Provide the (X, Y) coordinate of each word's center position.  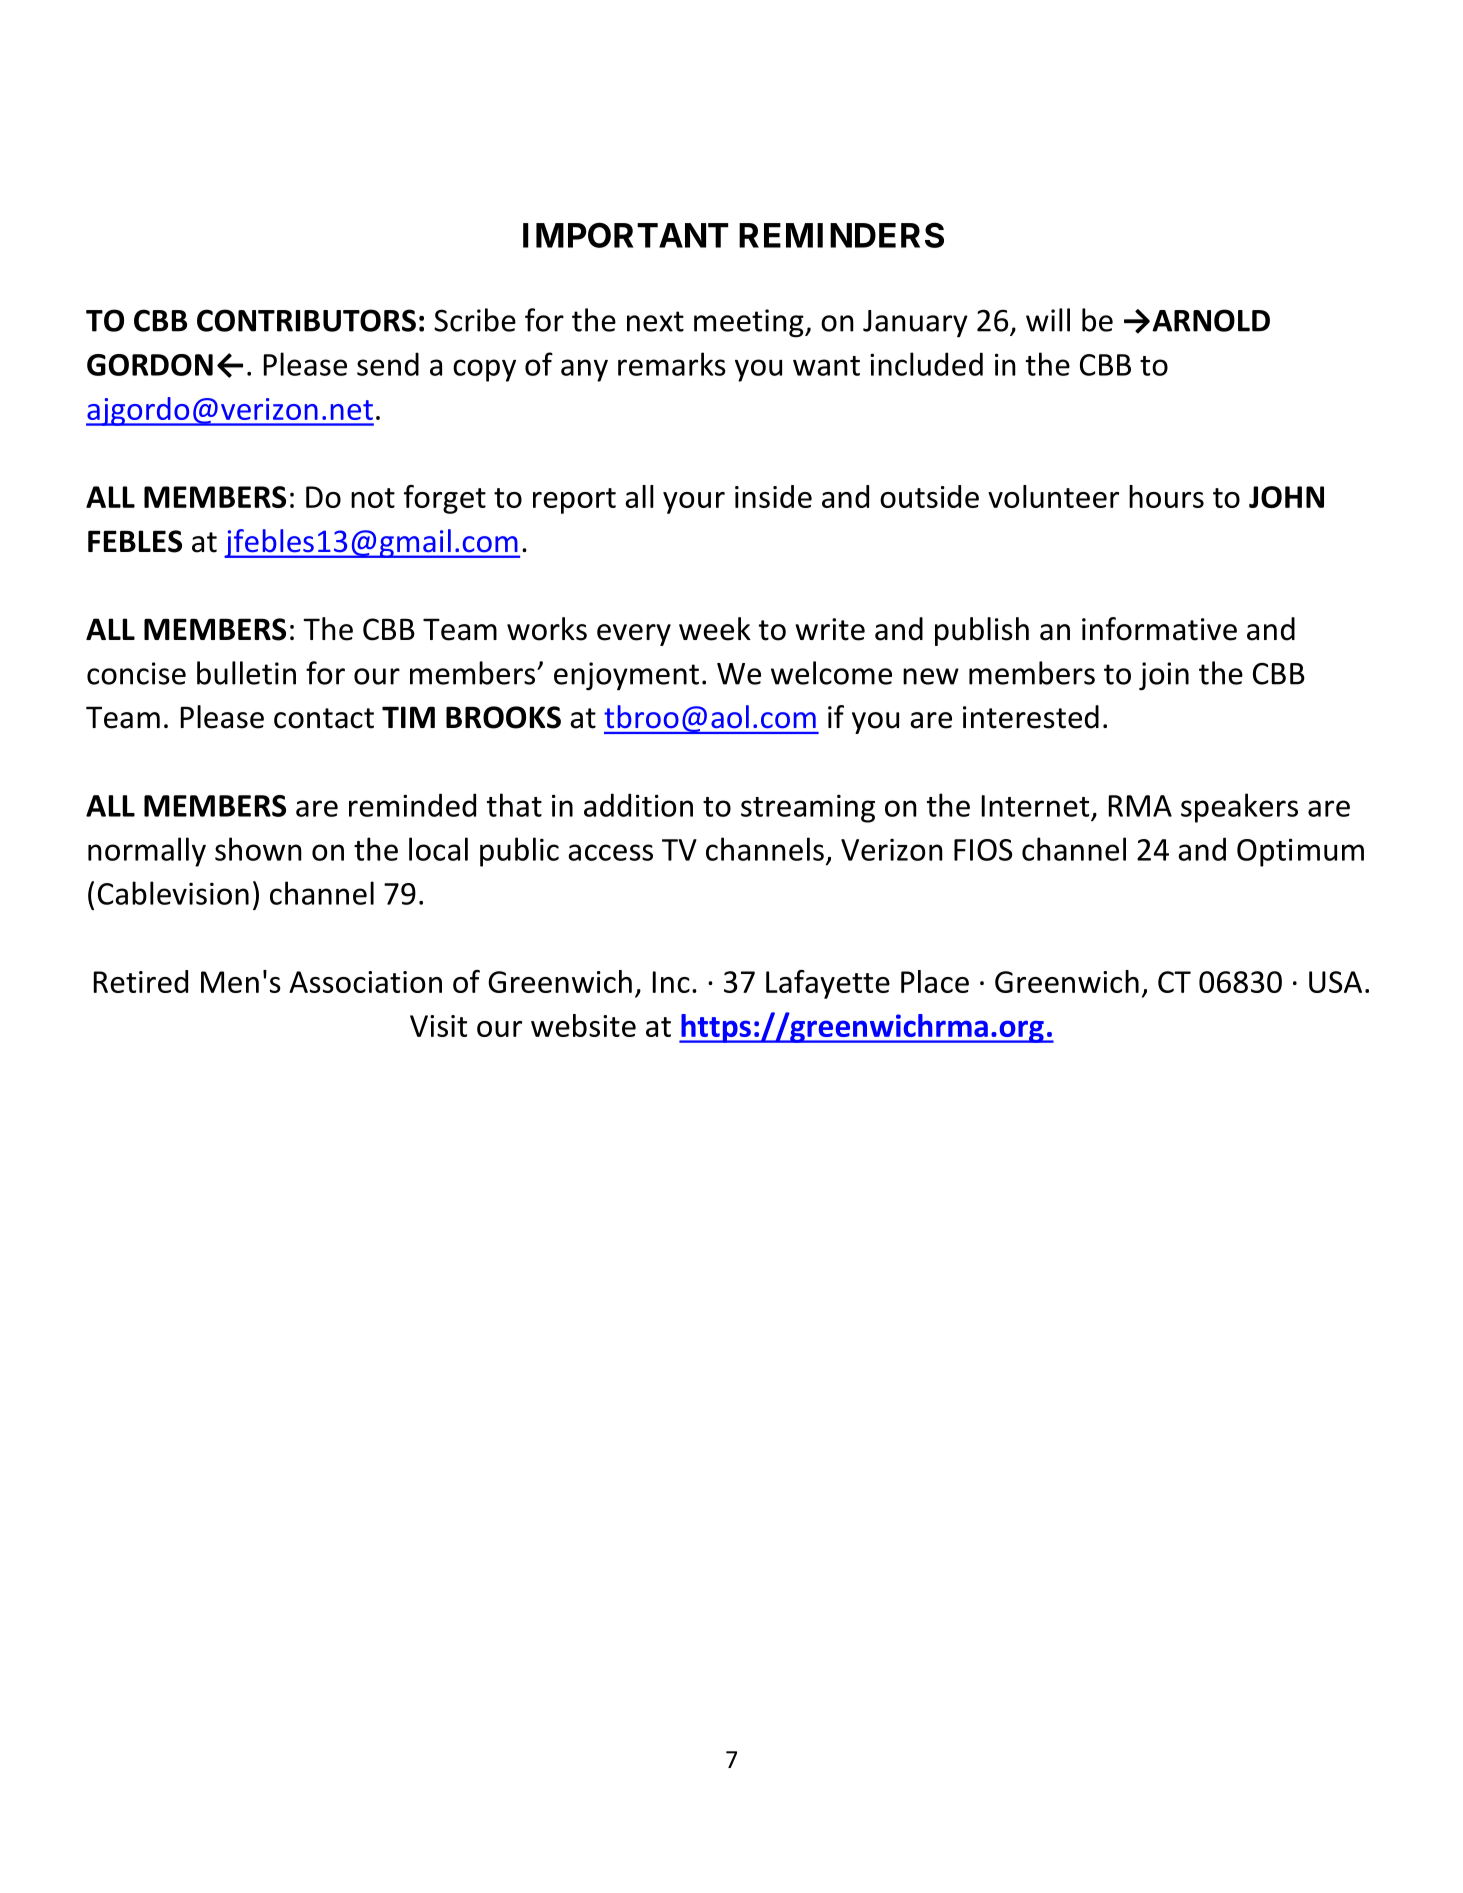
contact (324, 718)
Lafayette (828, 984)
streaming (808, 808)
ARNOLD (1211, 320)
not (373, 498)
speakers (1239, 808)
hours (1166, 496)
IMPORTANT (625, 235)
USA (1335, 982)
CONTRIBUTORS (306, 320)
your (694, 503)
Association (365, 982)
